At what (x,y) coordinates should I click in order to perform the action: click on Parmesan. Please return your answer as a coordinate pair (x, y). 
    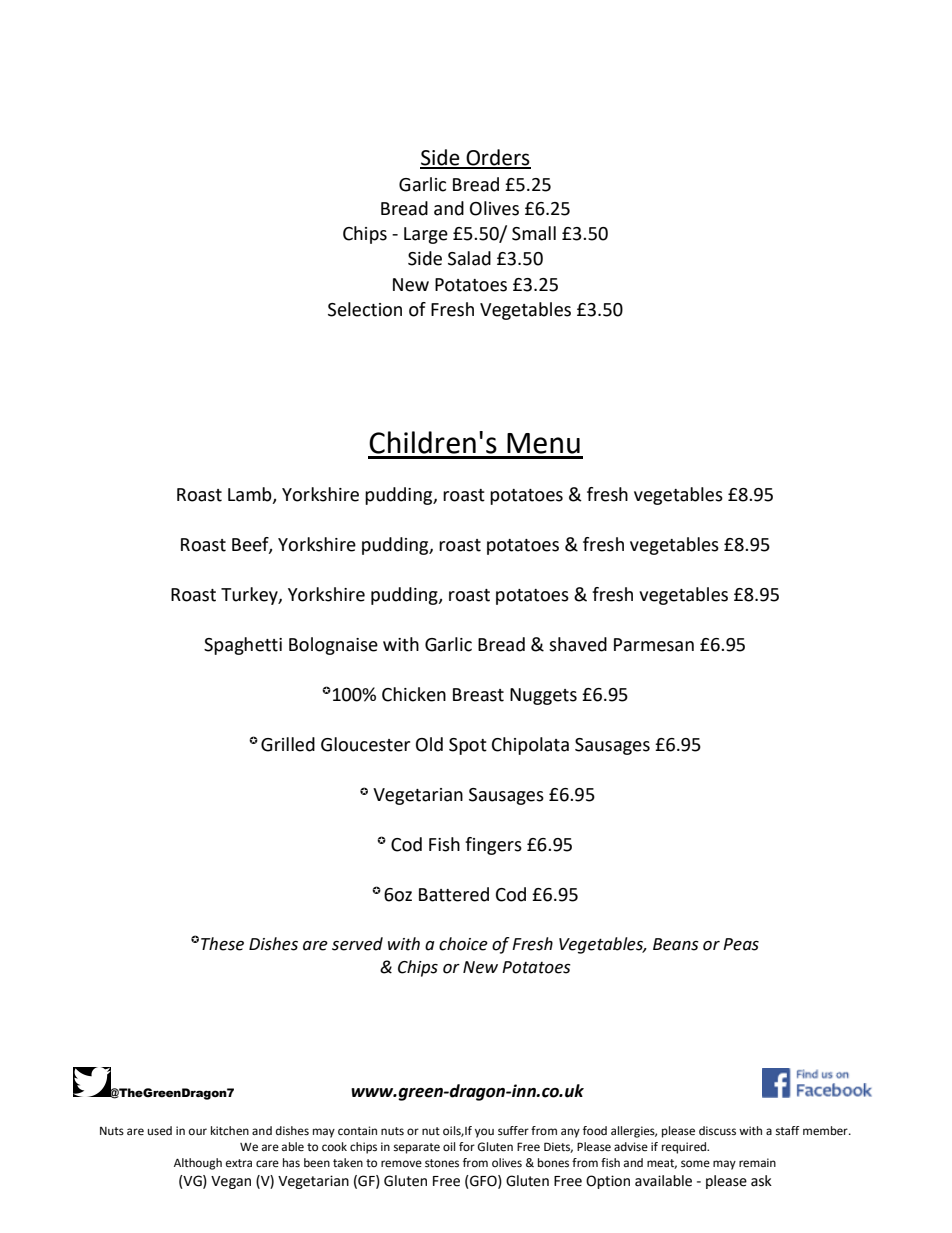
    Looking at the image, I should click on (654, 645).
